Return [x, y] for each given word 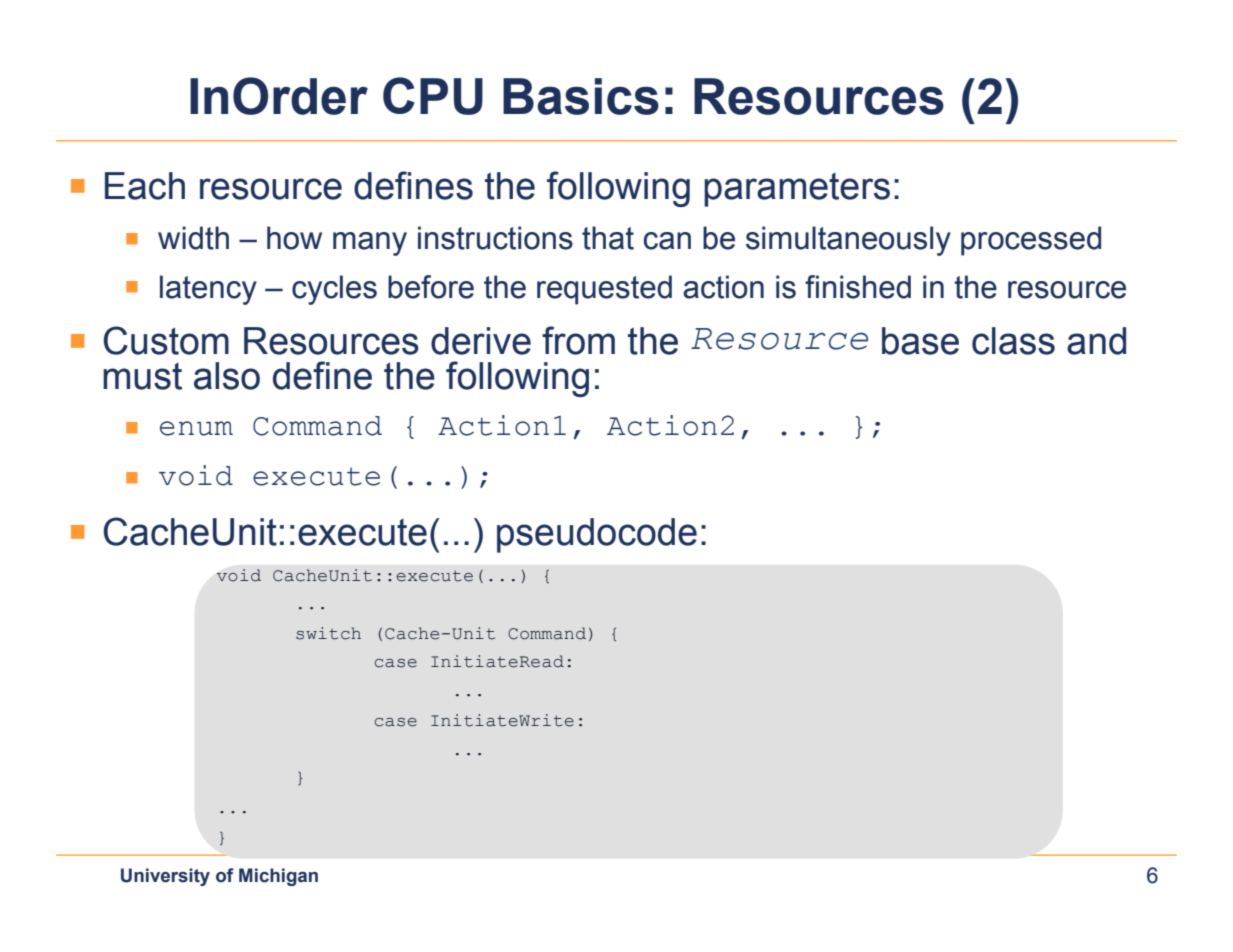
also [227, 376]
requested [604, 290]
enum [196, 428]
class [1013, 341]
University [165, 877]
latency [208, 290]
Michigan [278, 877]
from [578, 340]
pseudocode [597, 535]
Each [145, 186]
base [920, 341]
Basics [581, 96]
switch [328, 633]
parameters [797, 190]
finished [858, 287]
